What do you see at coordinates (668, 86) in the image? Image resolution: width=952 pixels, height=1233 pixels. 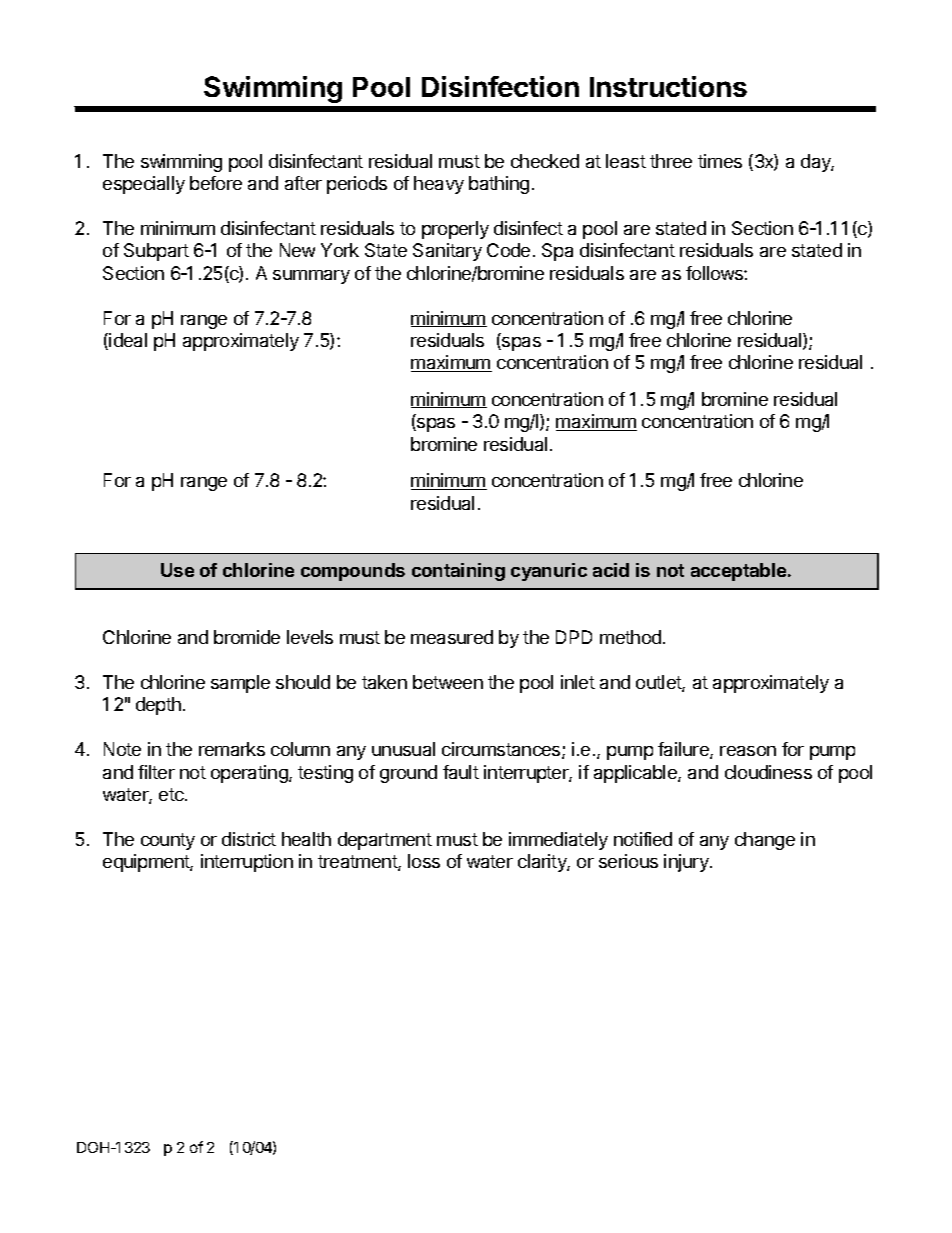 I see `Instructions` at bounding box center [668, 86].
